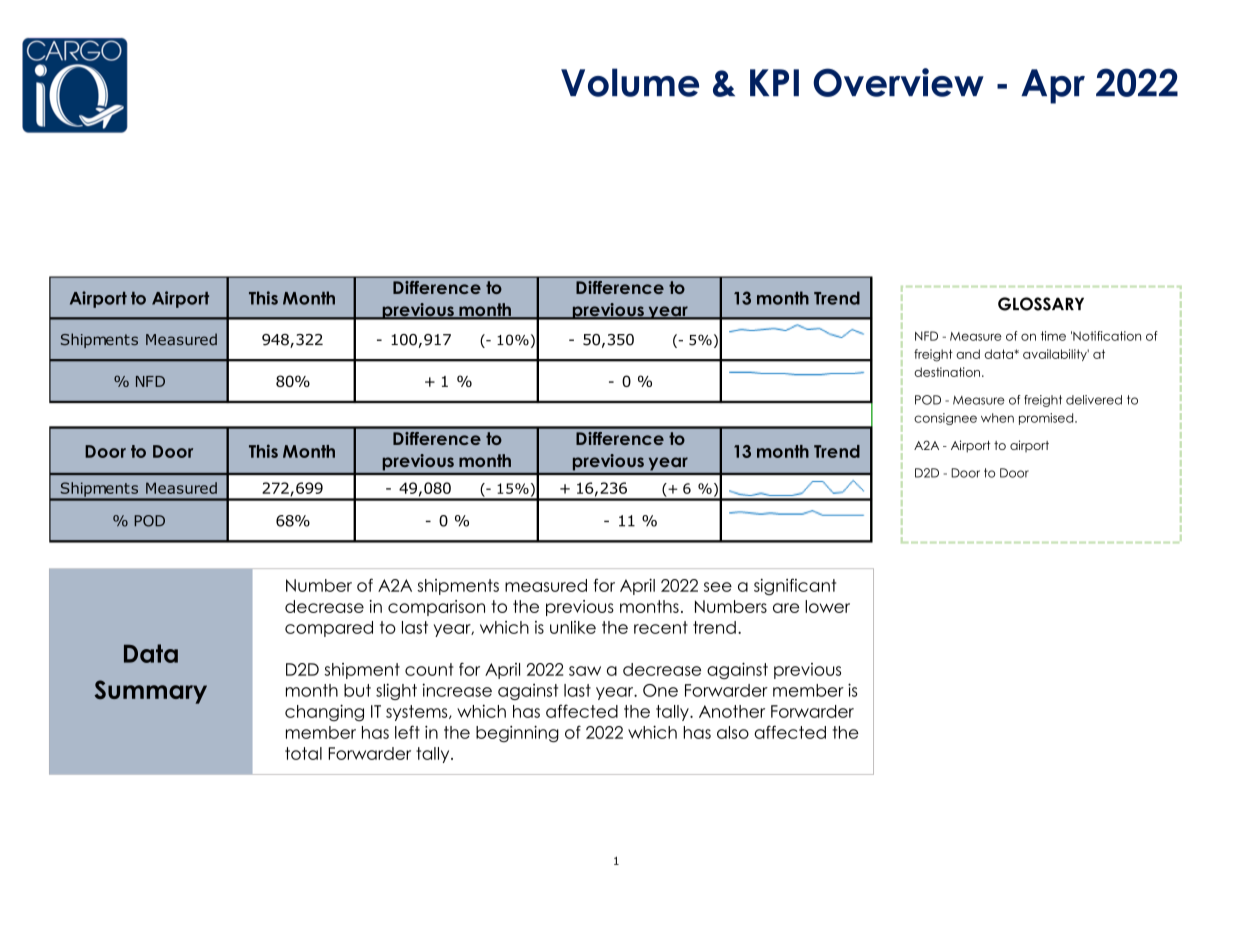 This image has width=1233, height=952. What do you see at coordinates (774, 82) in the image?
I see `KPI` at bounding box center [774, 82].
